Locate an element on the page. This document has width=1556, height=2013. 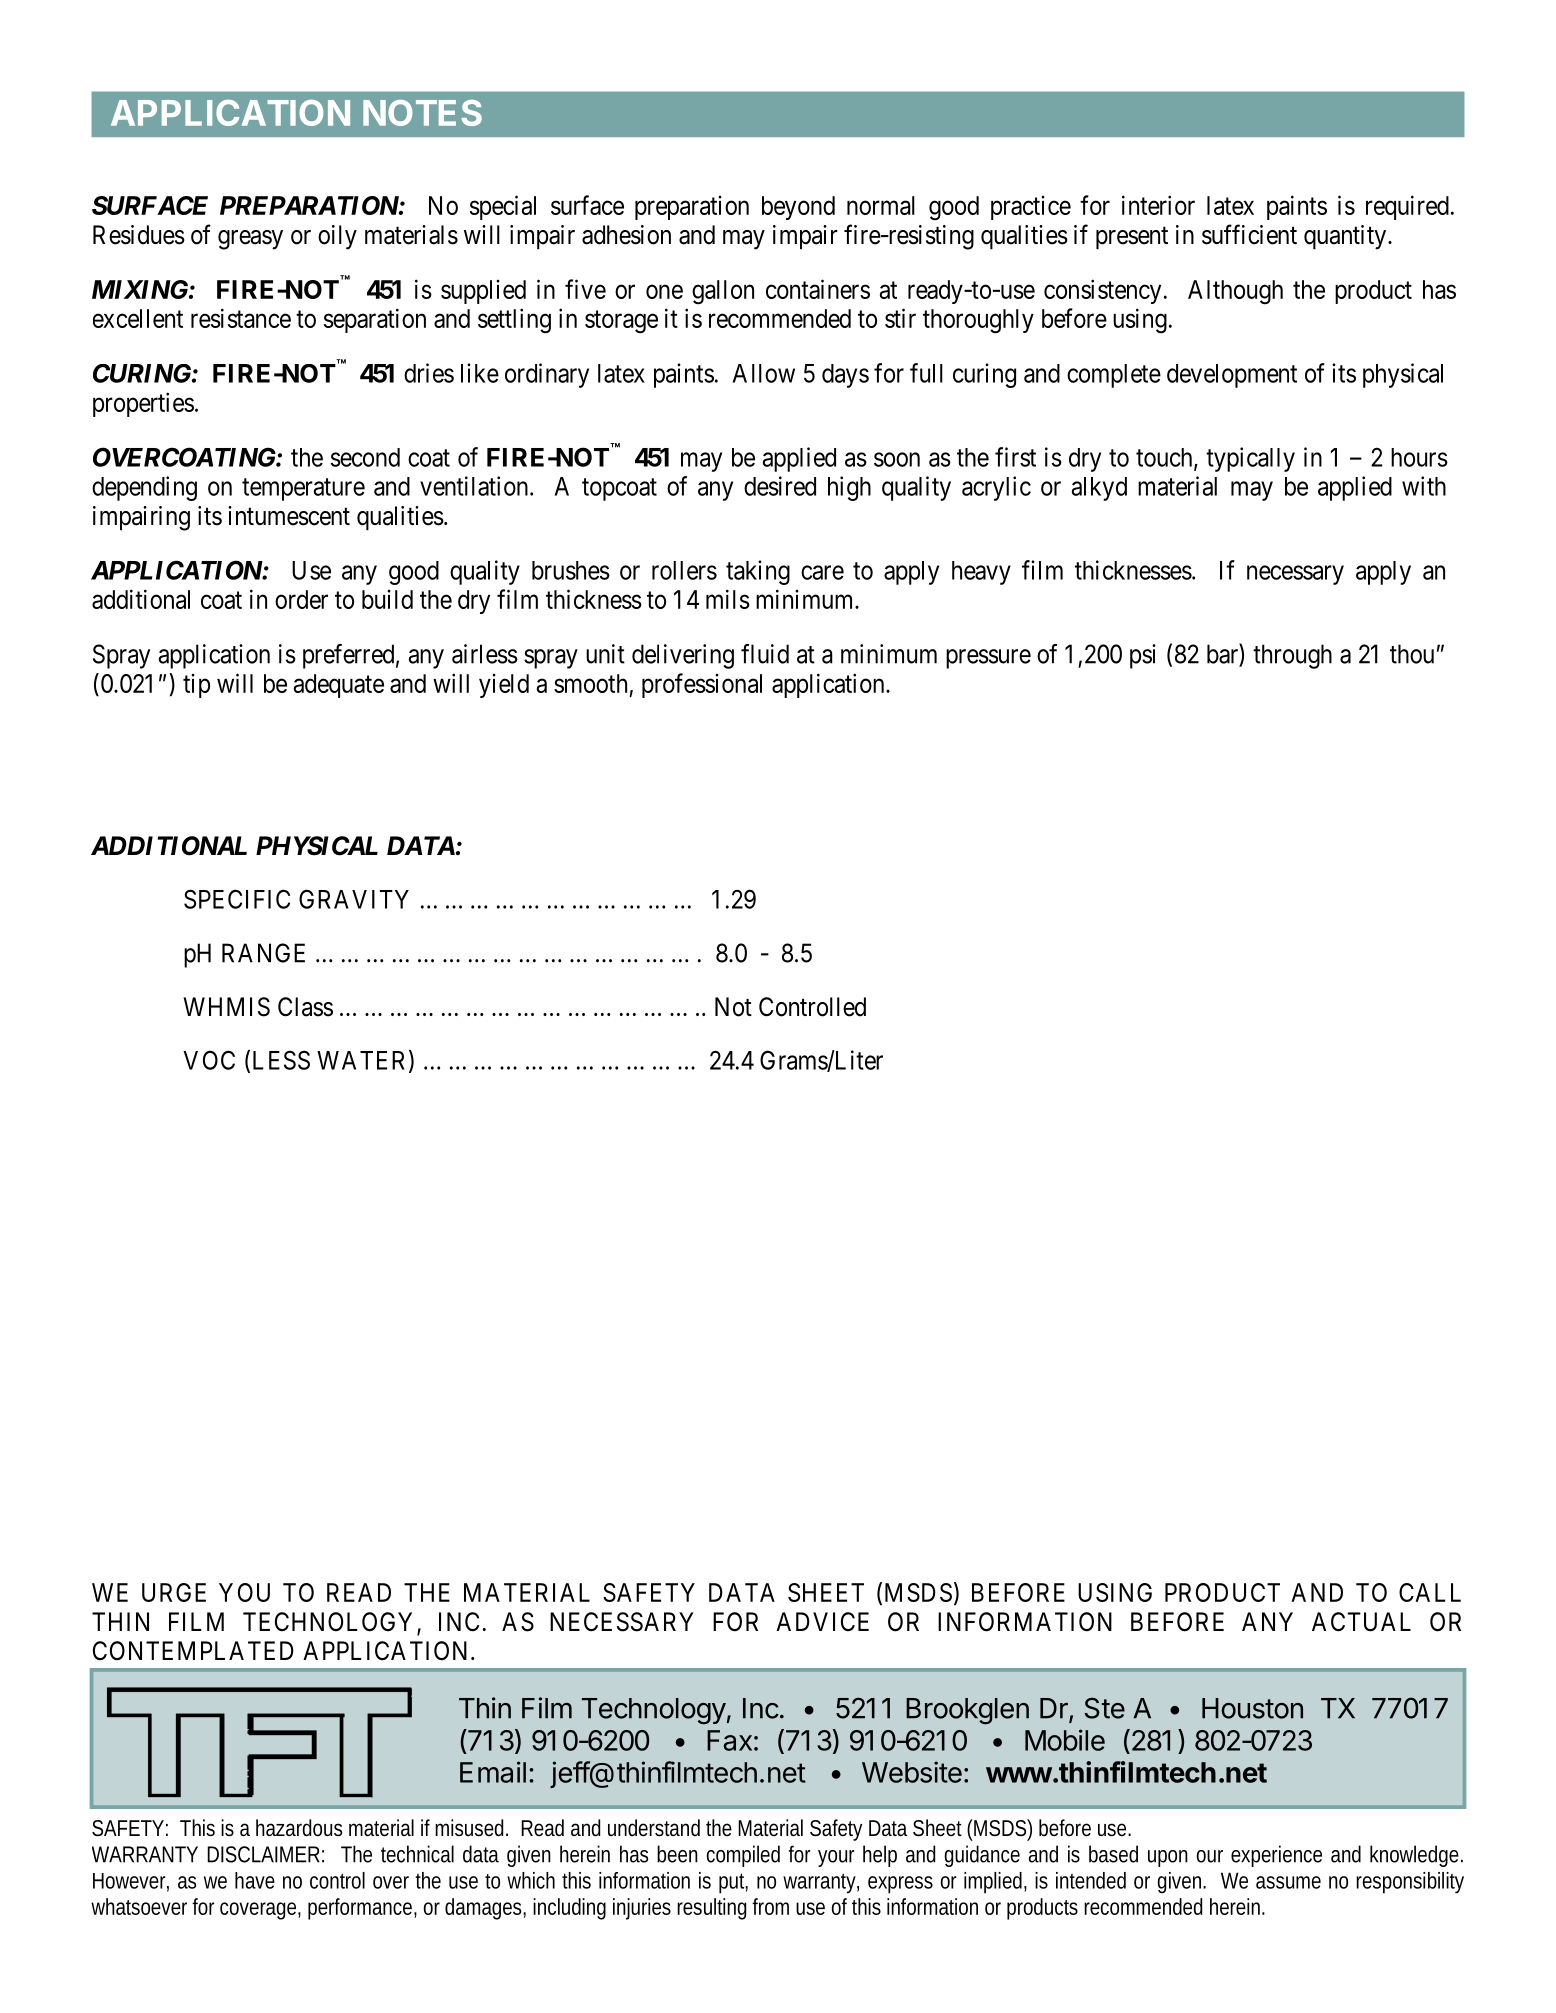
hazardous is located at coordinates (299, 1828).
